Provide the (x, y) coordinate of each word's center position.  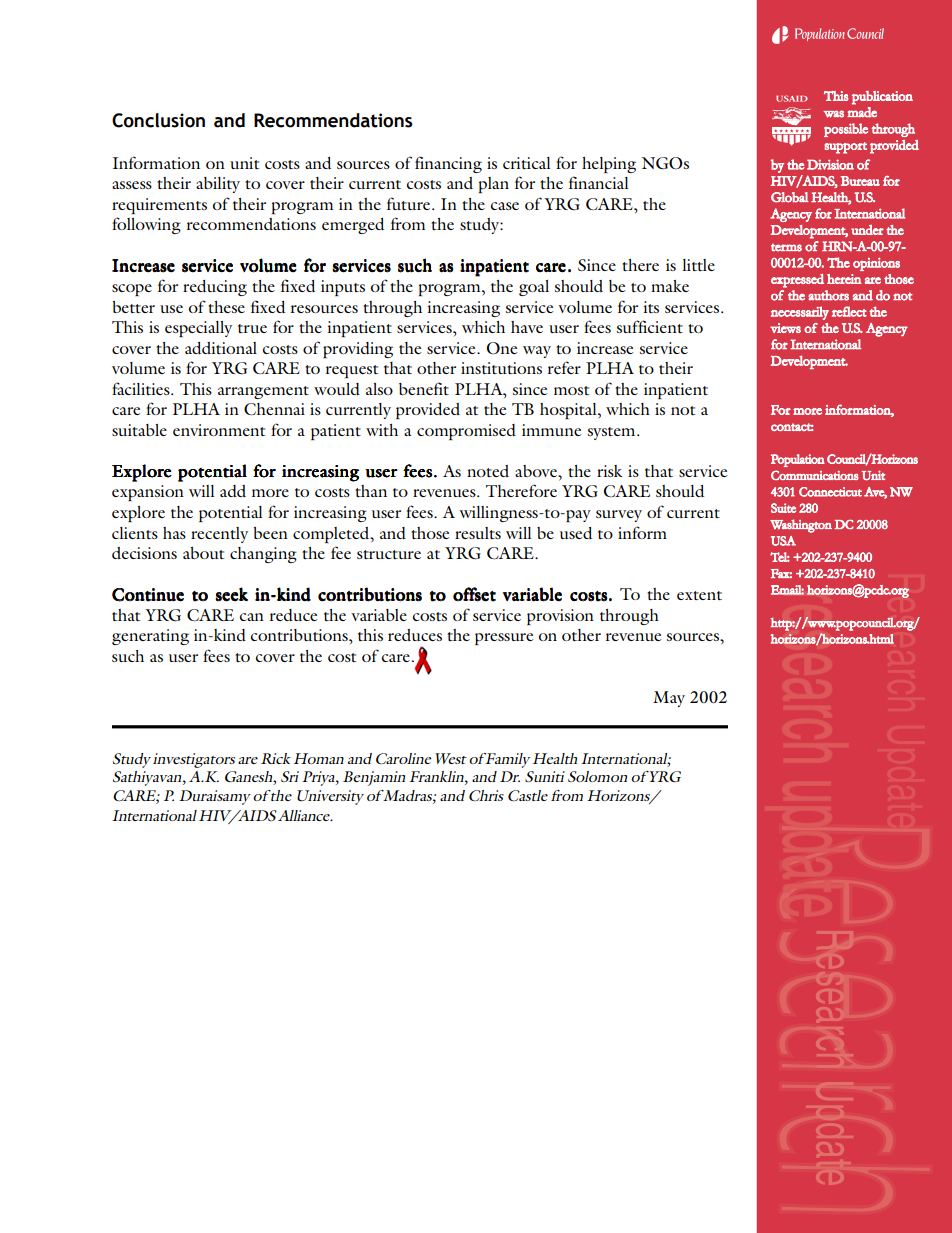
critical (526, 163)
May (669, 699)
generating (150, 637)
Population (798, 460)
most (571, 390)
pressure (504, 639)
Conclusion (158, 120)
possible (846, 130)
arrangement (263, 392)
